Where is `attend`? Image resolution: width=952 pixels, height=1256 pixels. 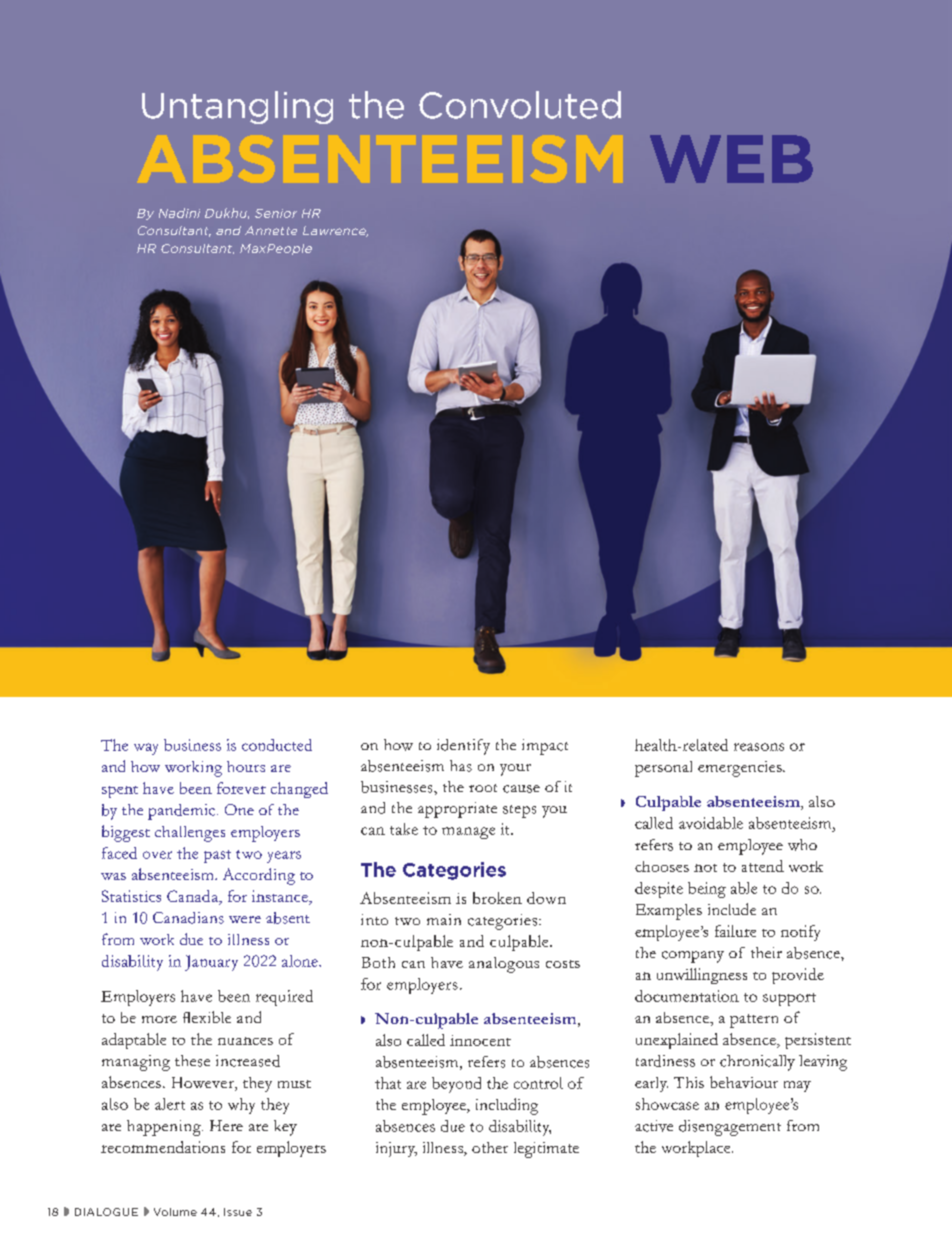
attend is located at coordinates (763, 866).
